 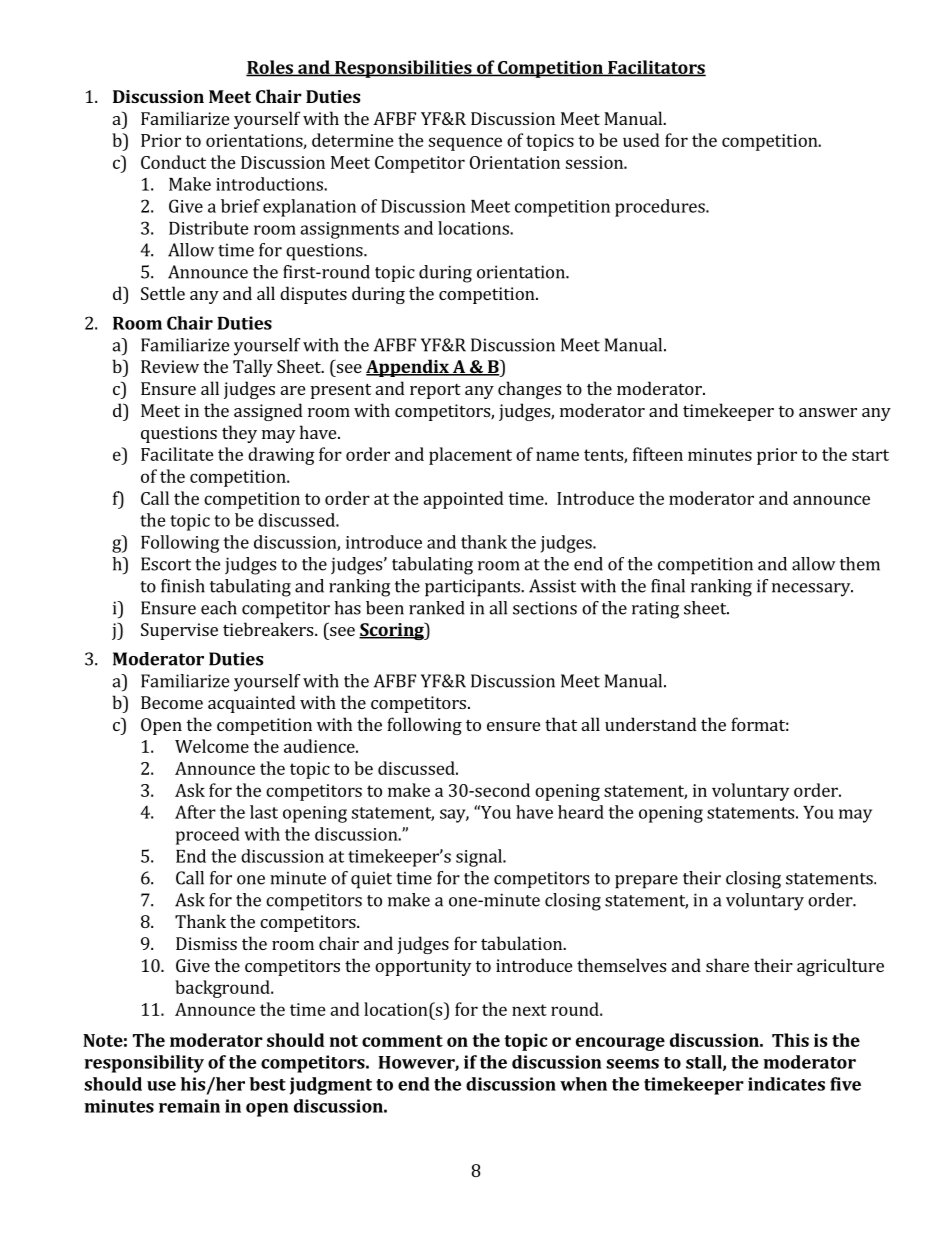 I want to click on when, so click(x=583, y=1084).
